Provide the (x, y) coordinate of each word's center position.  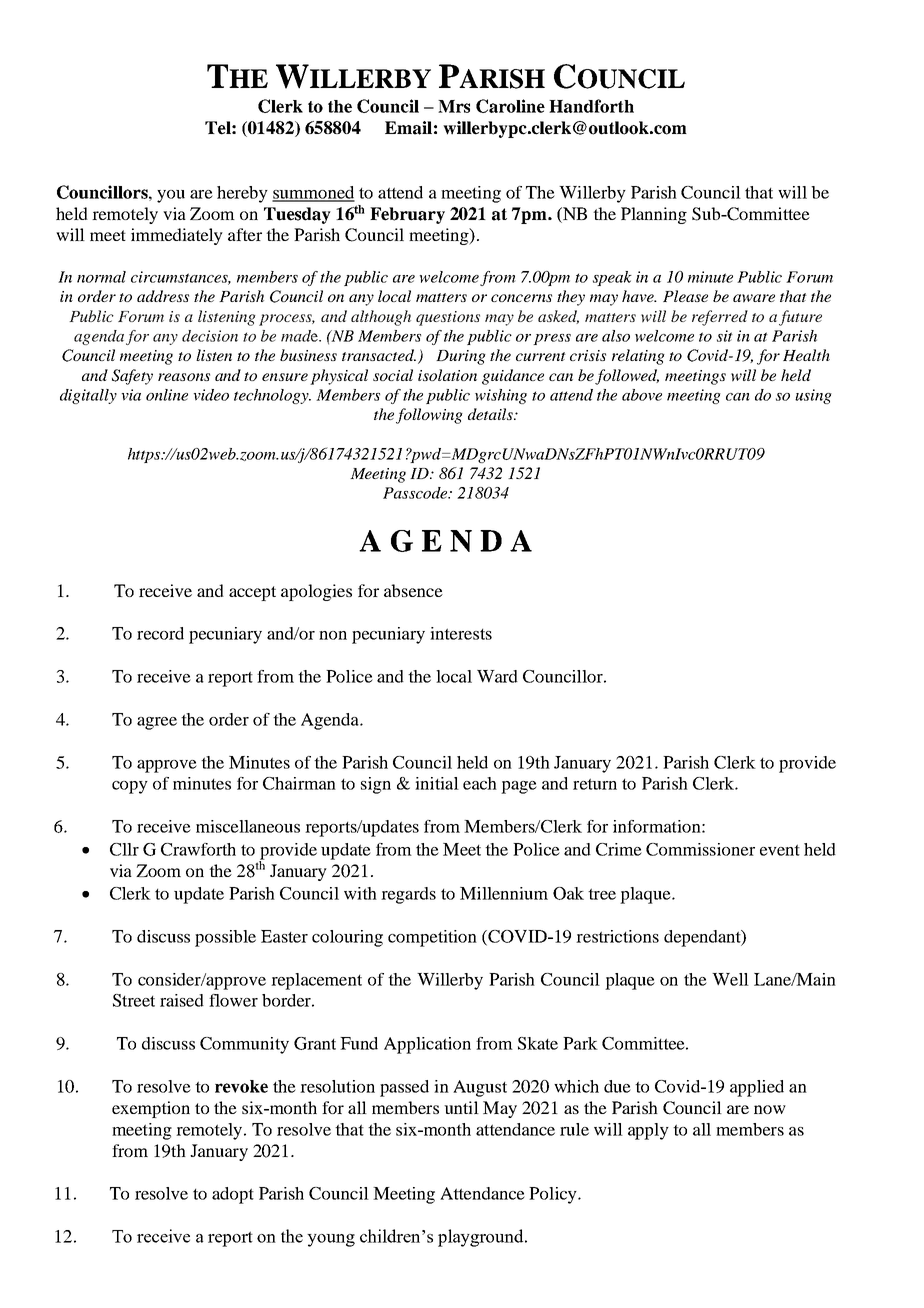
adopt (233, 1195)
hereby (242, 194)
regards (408, 895)
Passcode (416, 493)
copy (130, 787)
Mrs (454, 106)
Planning (654, 215)
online (167, 395)
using (813, 396)
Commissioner (700, 849)
